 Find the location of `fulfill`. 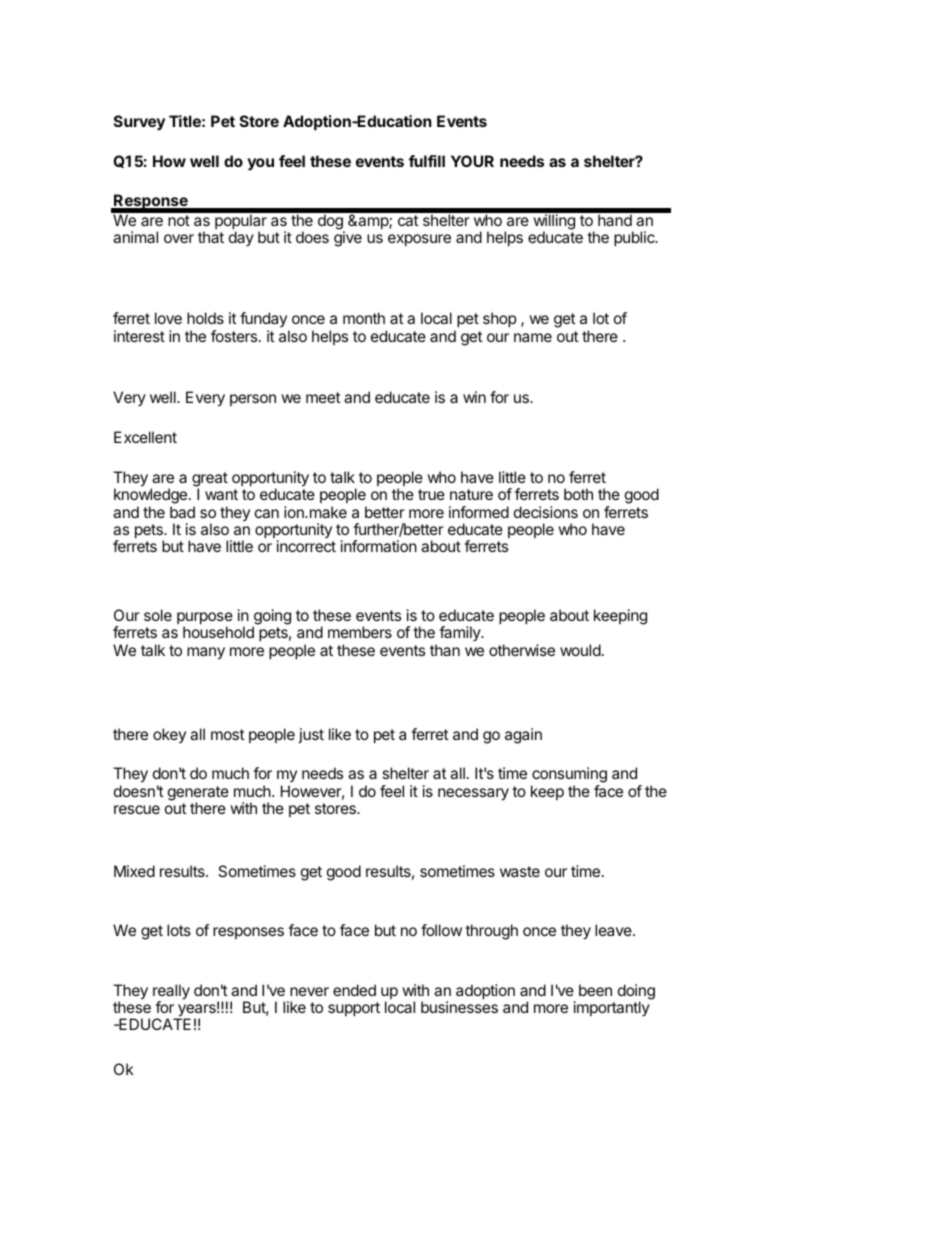

fulfill is located at coordinates (427, 161).
